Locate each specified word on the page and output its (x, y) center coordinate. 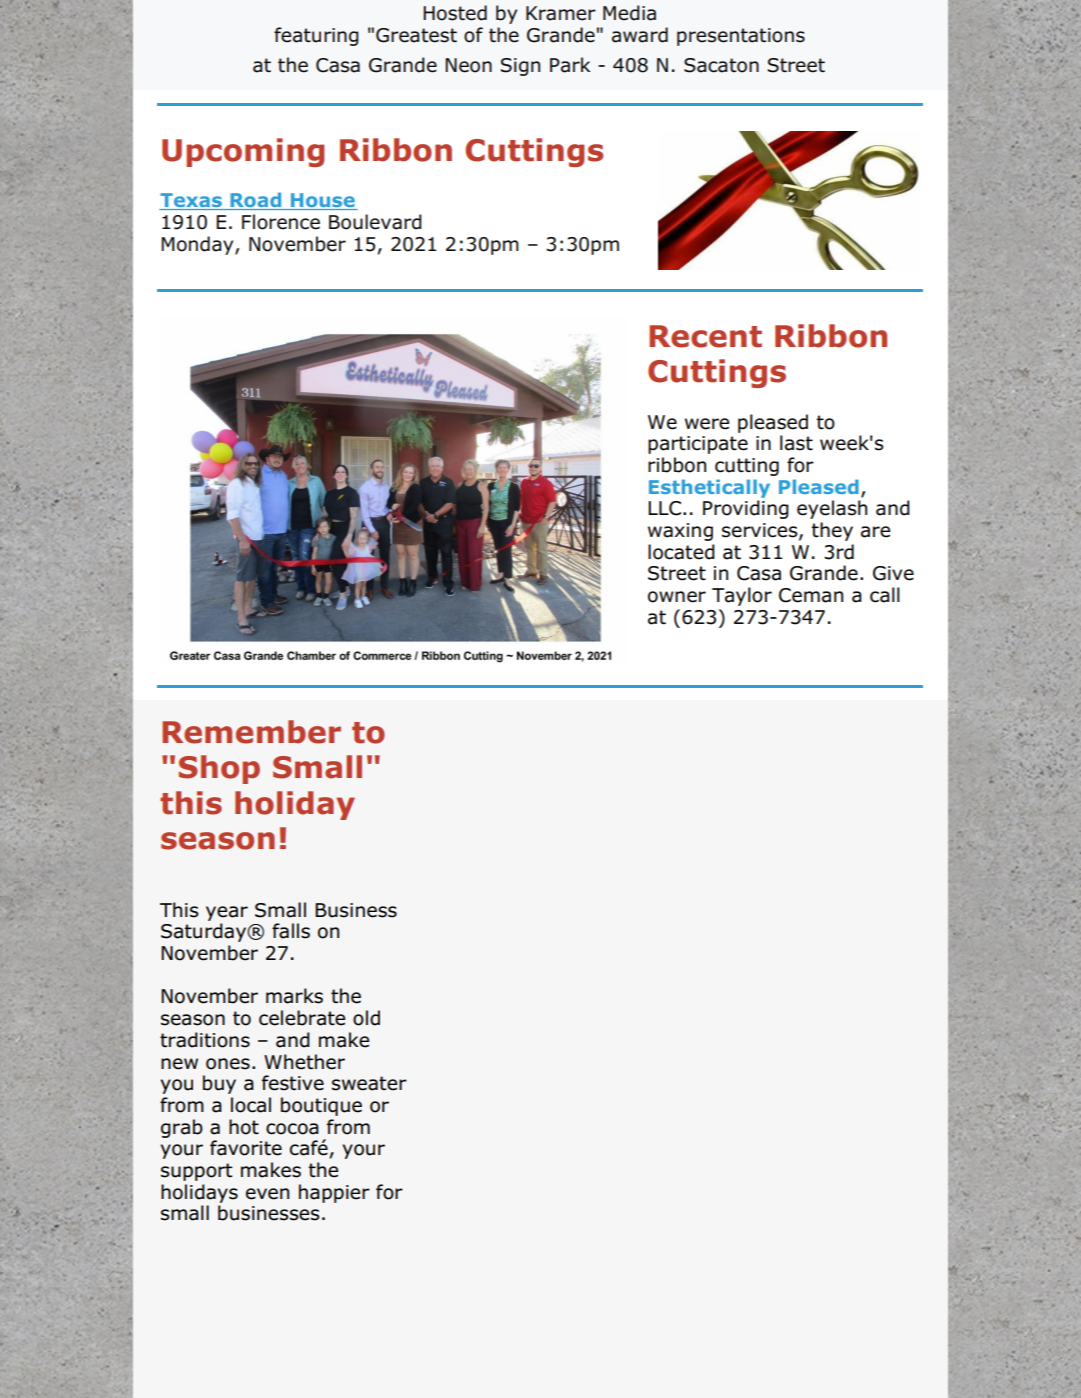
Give (893, 573)
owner (677, 597)
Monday (198, 245)
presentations (741, 37)
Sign (520, 67)
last (796, 443)
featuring (316, 36)
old (366, 1018)
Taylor (742, 596)
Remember (251, 732)
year (227, 913)
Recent (705, 336)
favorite (246, 1148)
